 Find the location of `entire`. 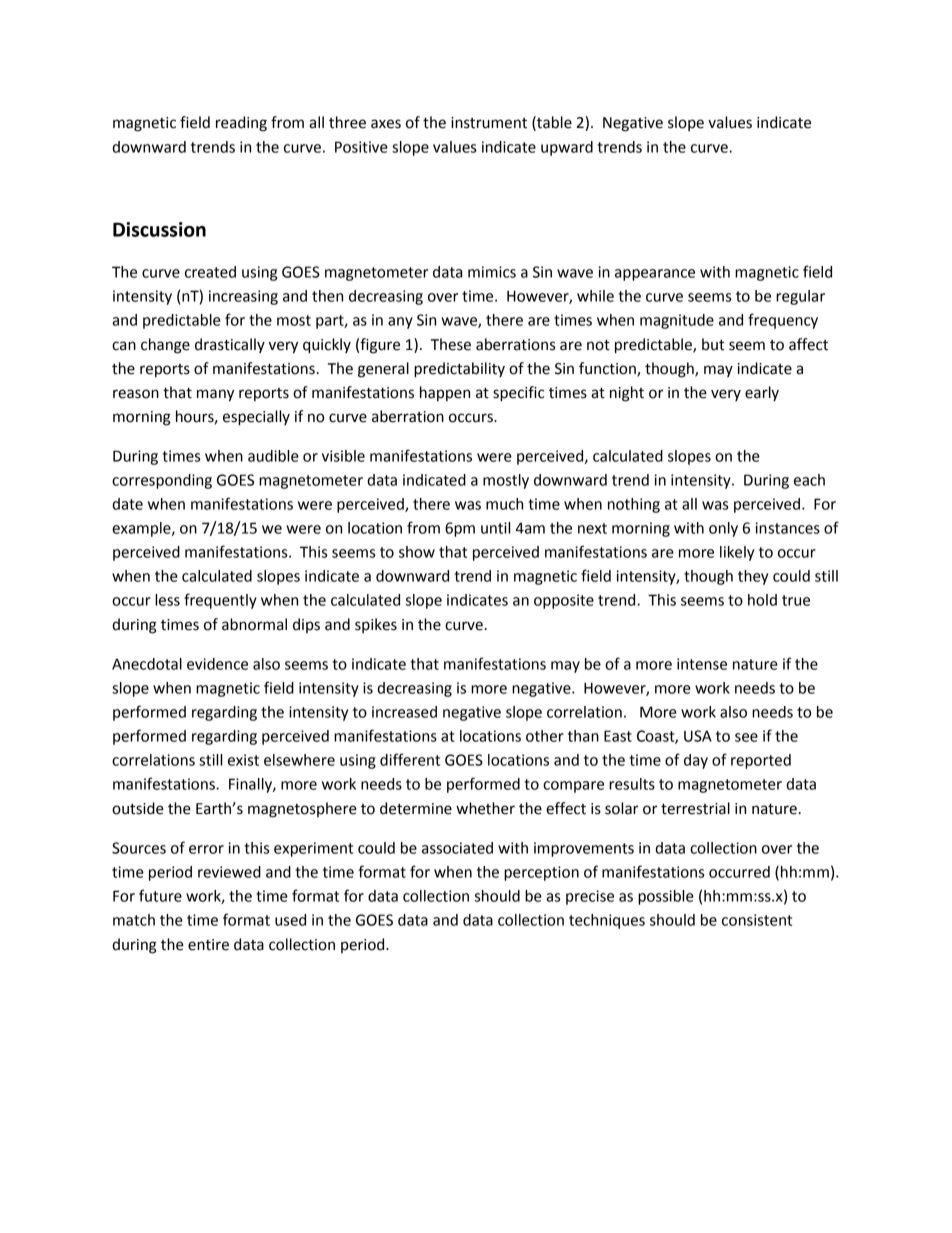

entire is located at coordinates (208, 945).
